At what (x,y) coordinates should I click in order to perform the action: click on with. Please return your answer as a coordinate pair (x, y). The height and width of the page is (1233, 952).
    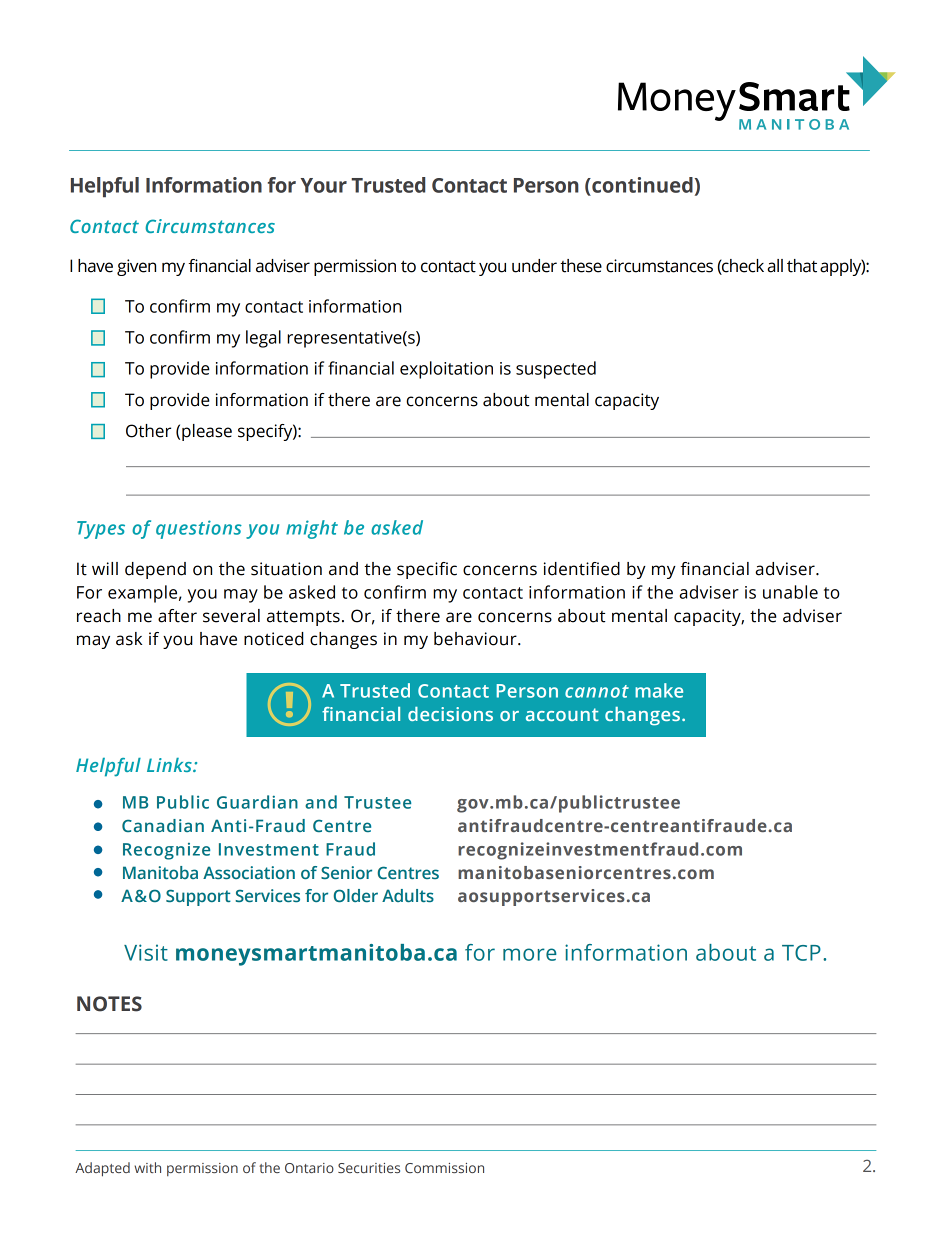
    Looking at the image, I should click on (147, 1167).
